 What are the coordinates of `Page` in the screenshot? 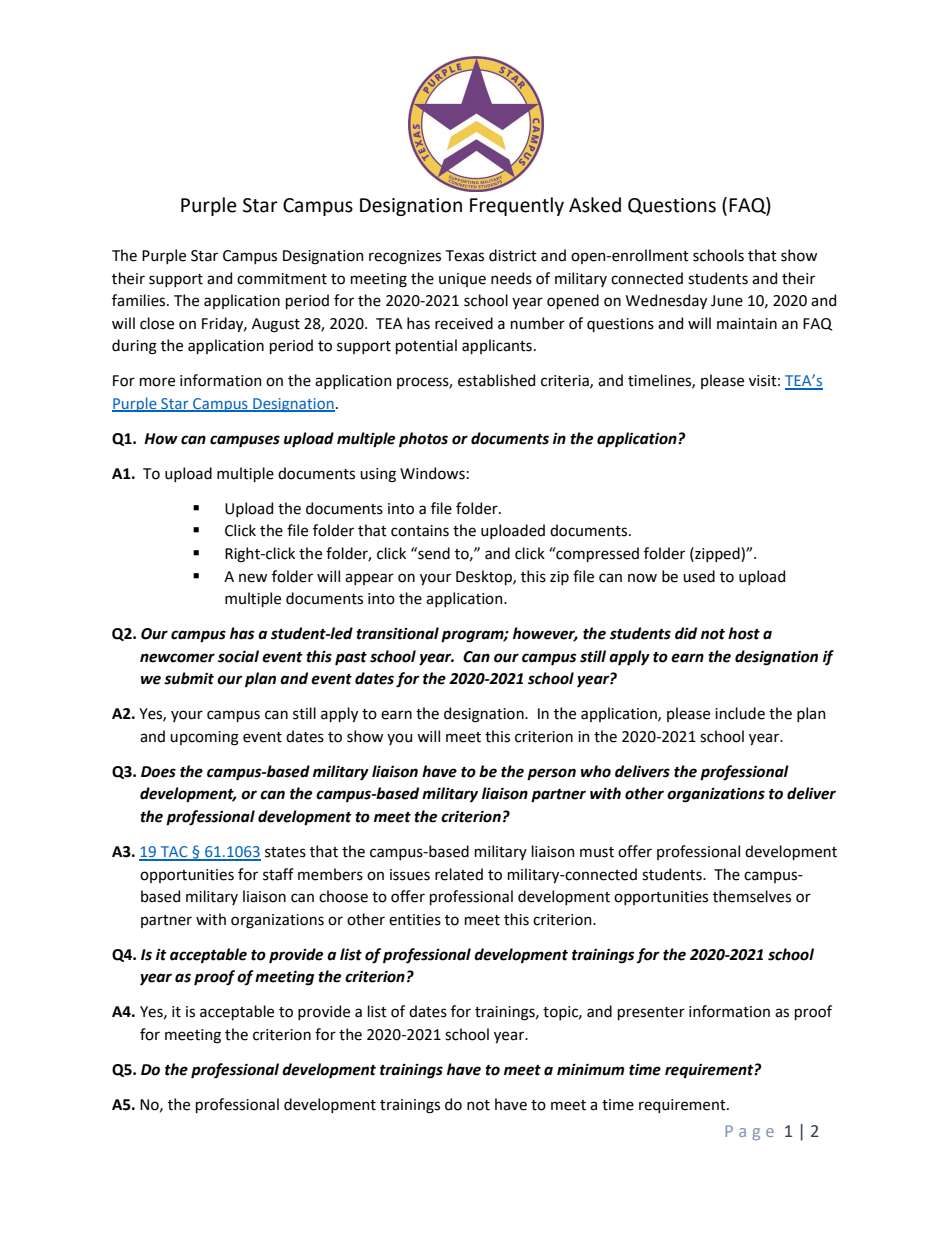 It's located at (749, 1133).
